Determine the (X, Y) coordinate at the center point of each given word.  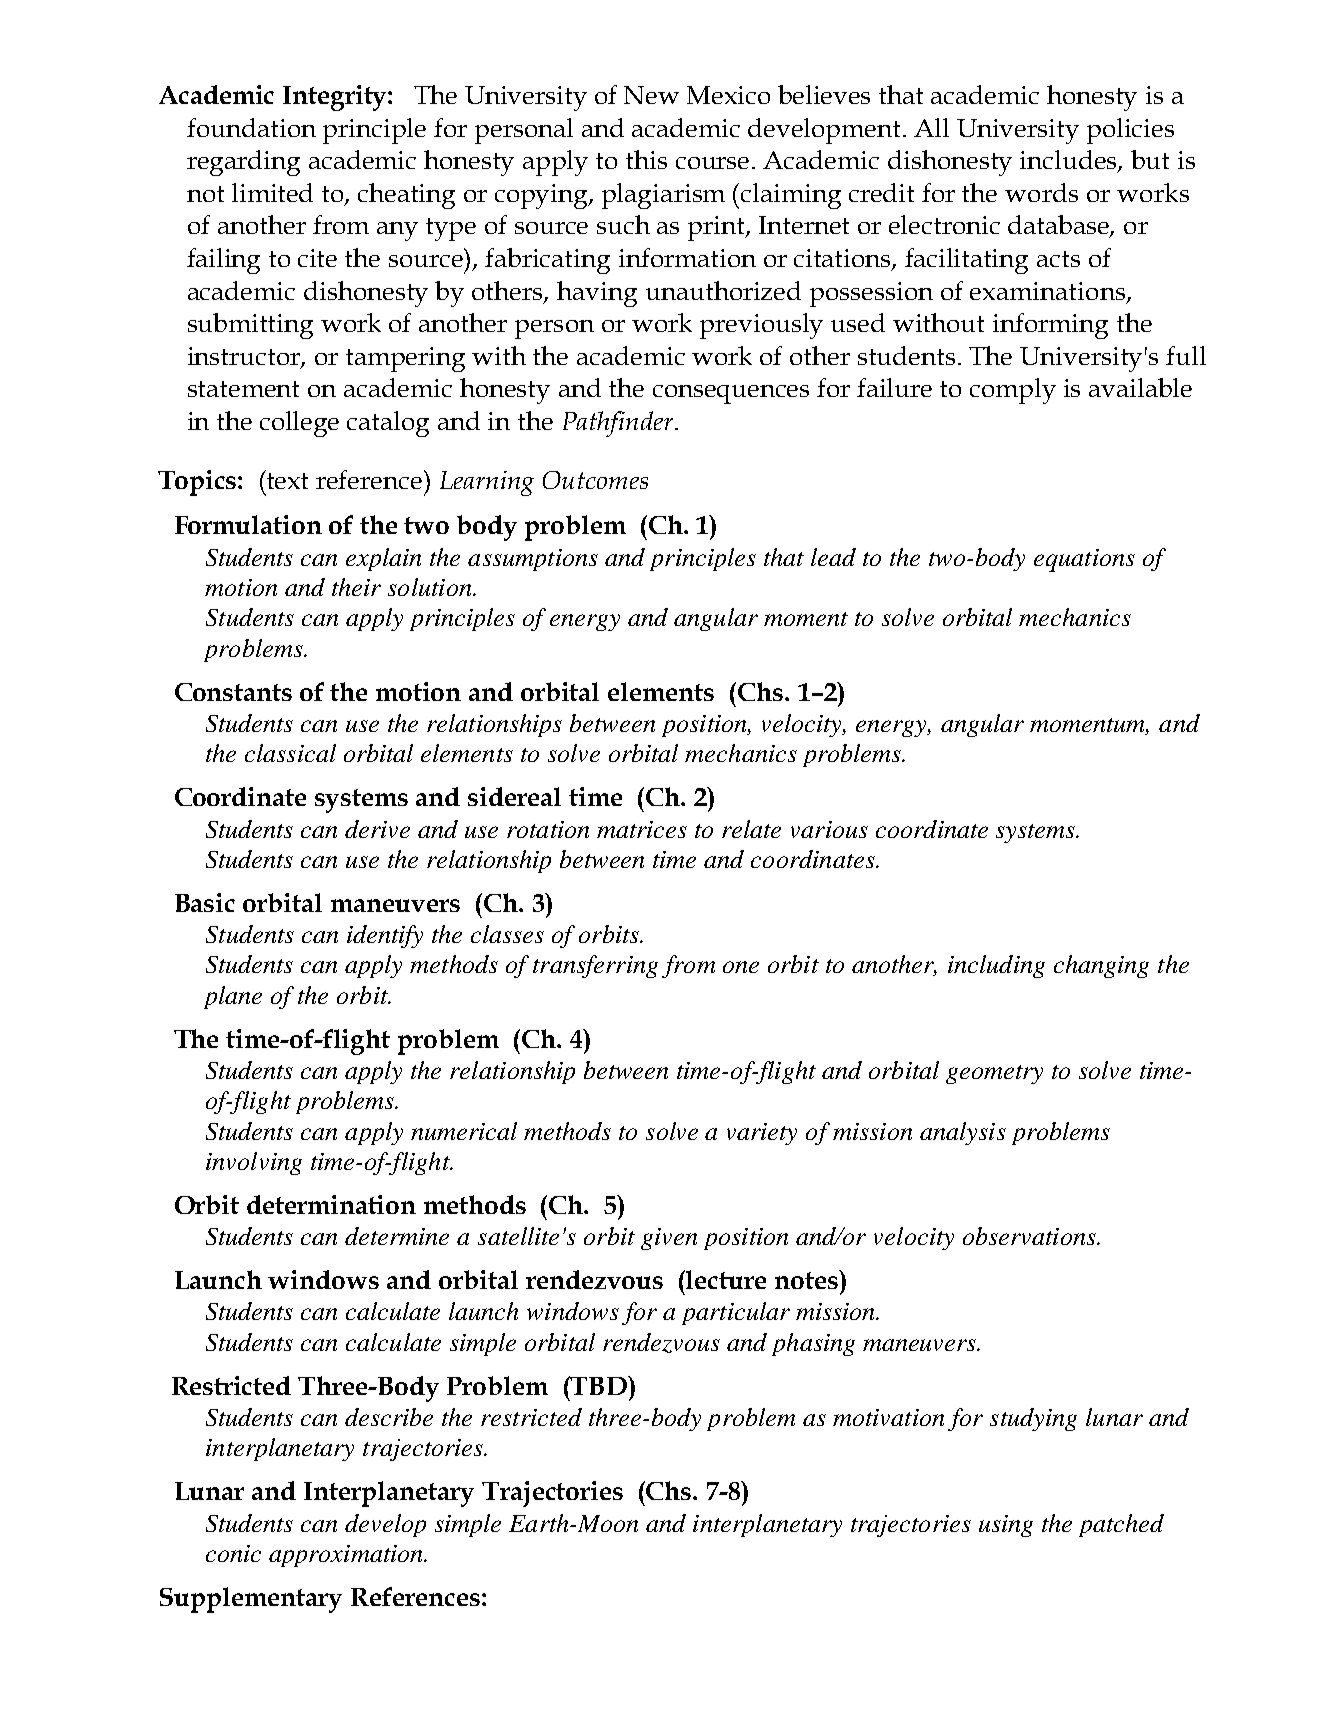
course (714, 163)
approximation (347, 1556)
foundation (251, 127)
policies (1130, 131)
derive (377, 829)
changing (1101, 966)
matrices (642, 829)
